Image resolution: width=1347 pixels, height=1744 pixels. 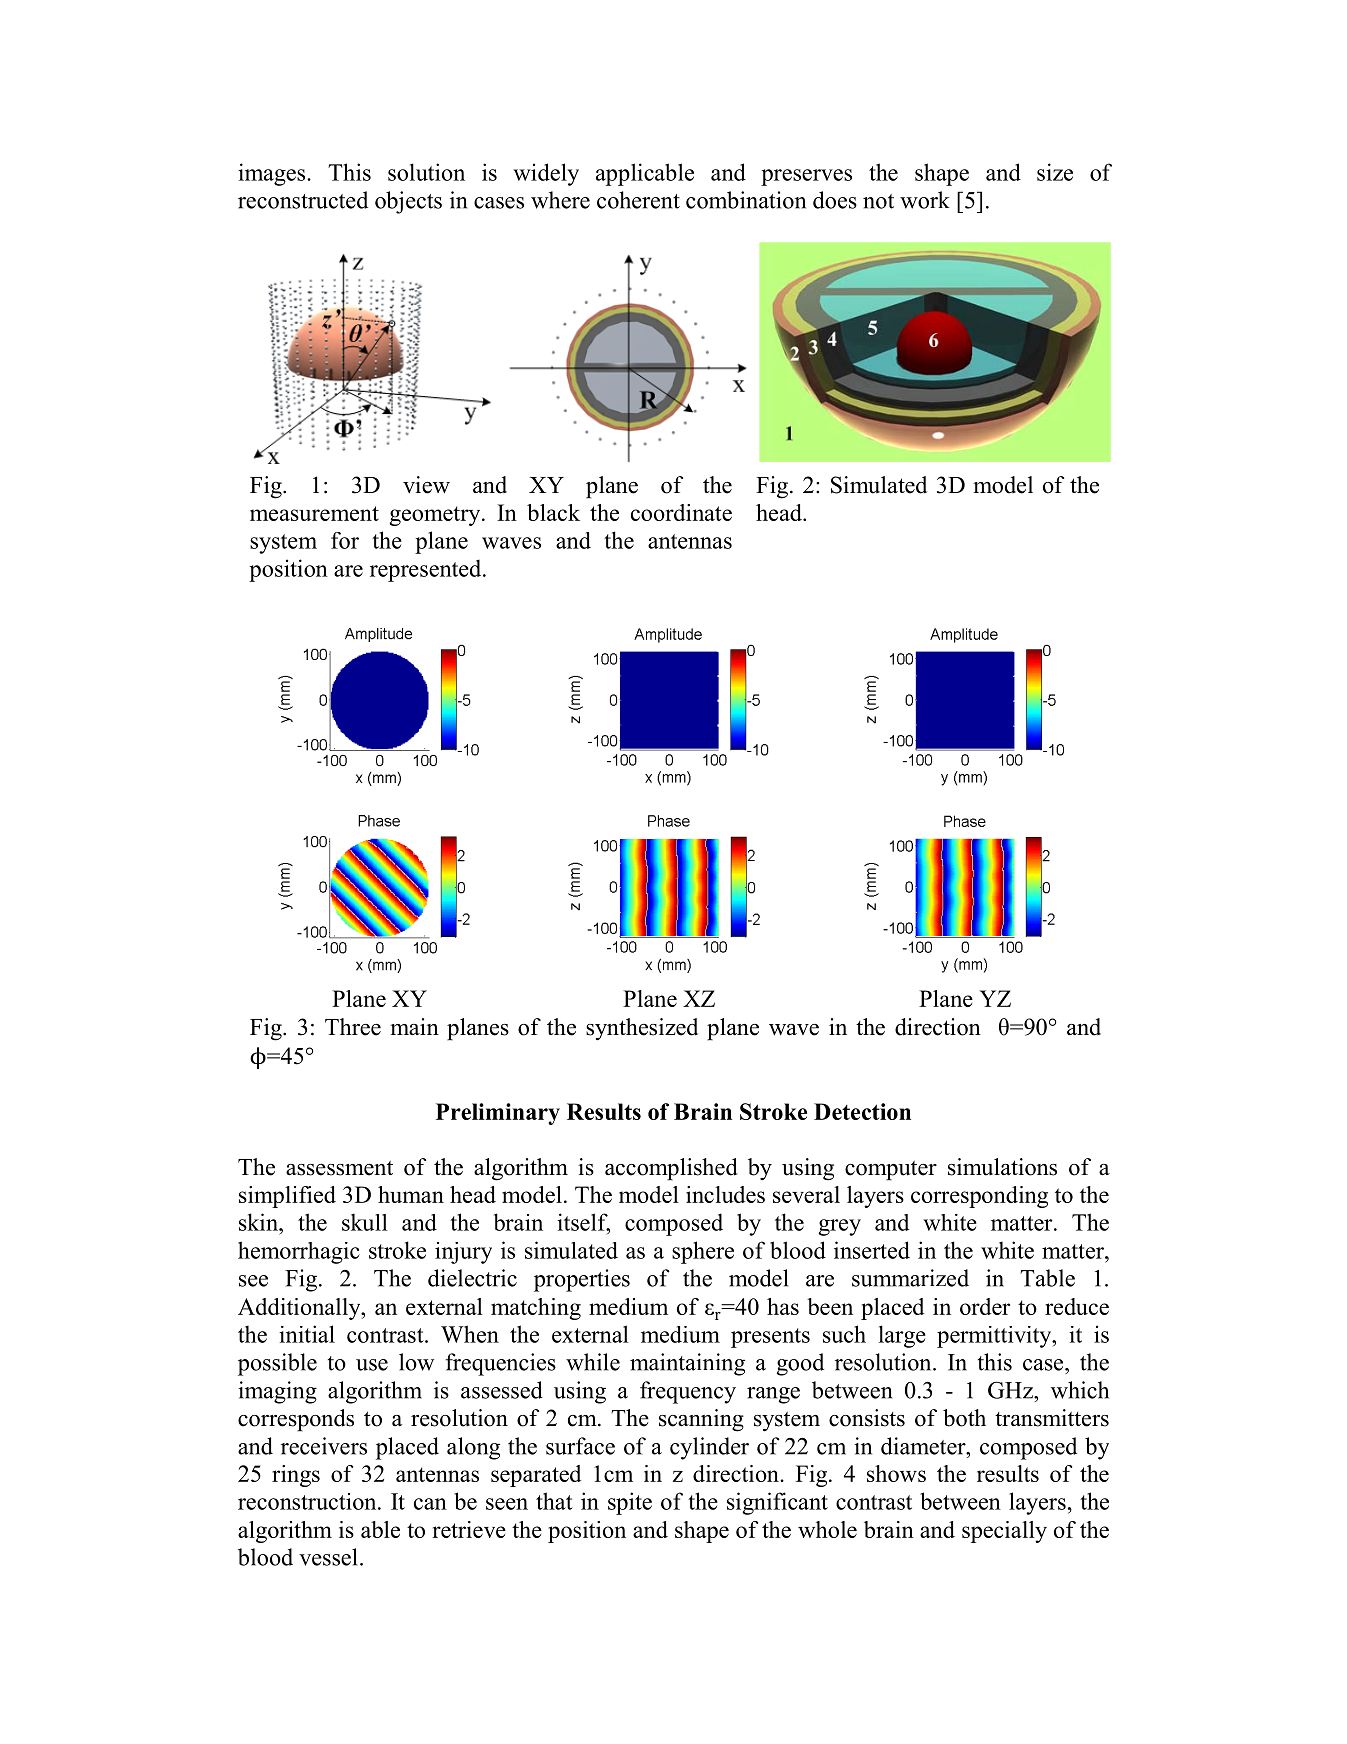 What do you see at coordinates (925, 200) in the document?
I see `work` at bounding box center [925, 200].
